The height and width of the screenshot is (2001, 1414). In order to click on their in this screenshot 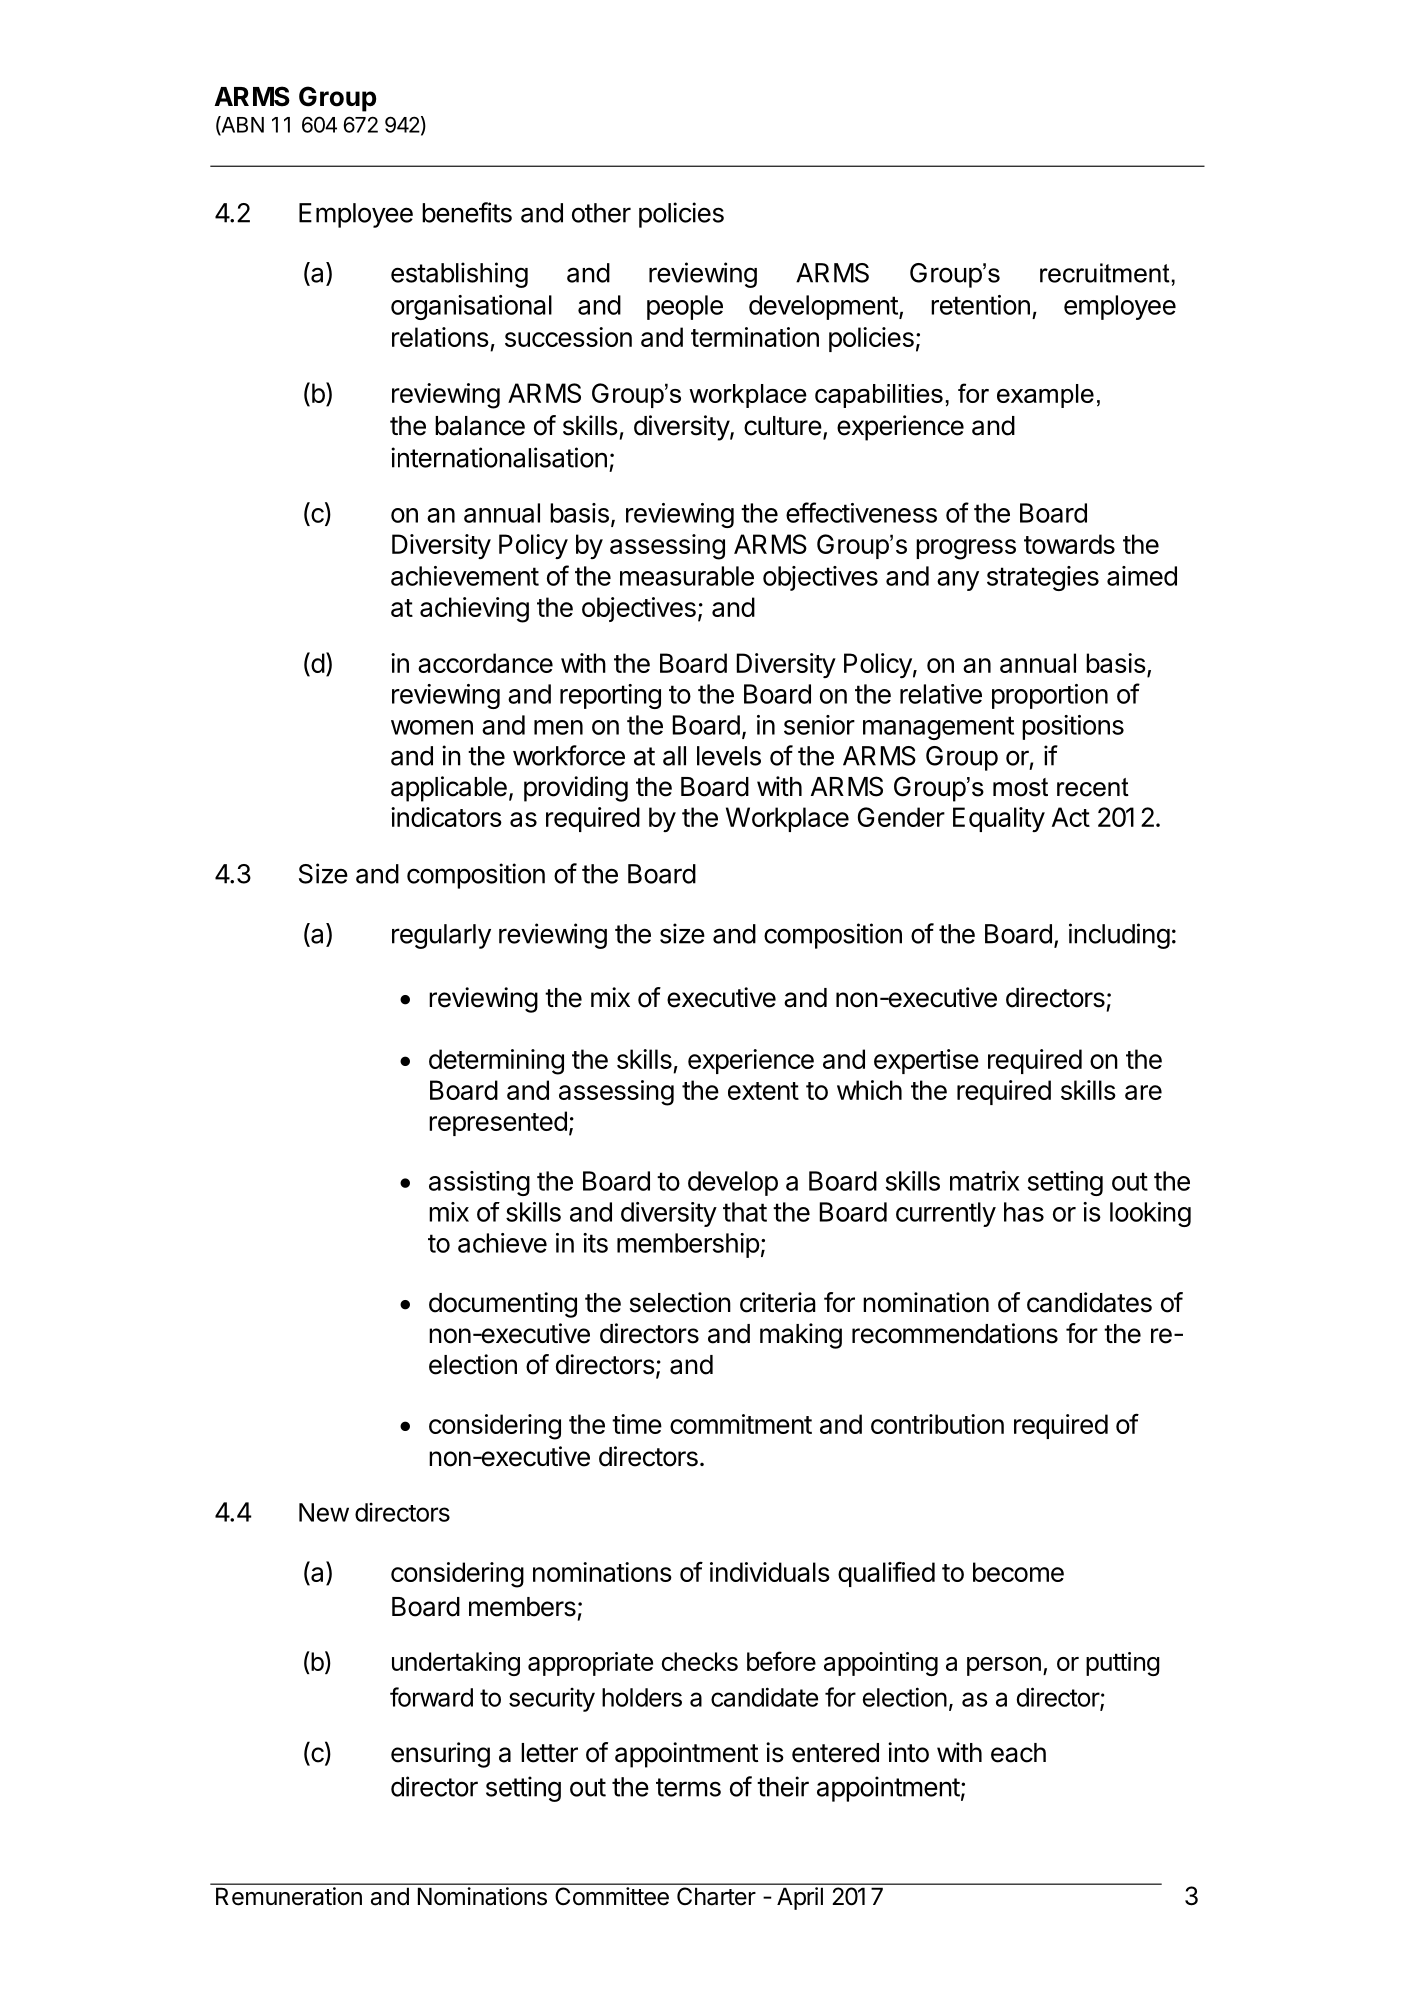, I will do `click(783, 1786)`.
